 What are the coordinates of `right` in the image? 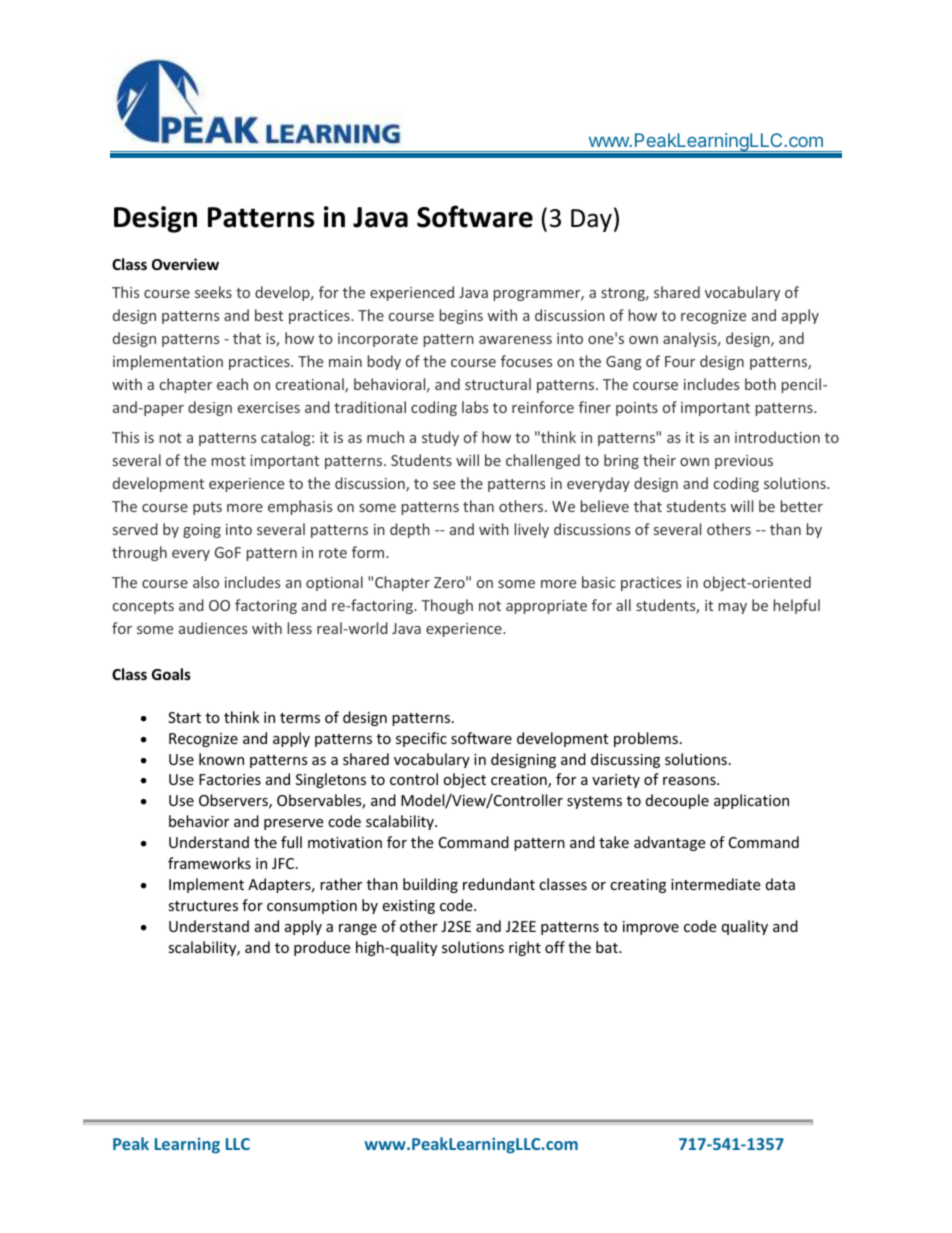 It's located at (525, 948).
